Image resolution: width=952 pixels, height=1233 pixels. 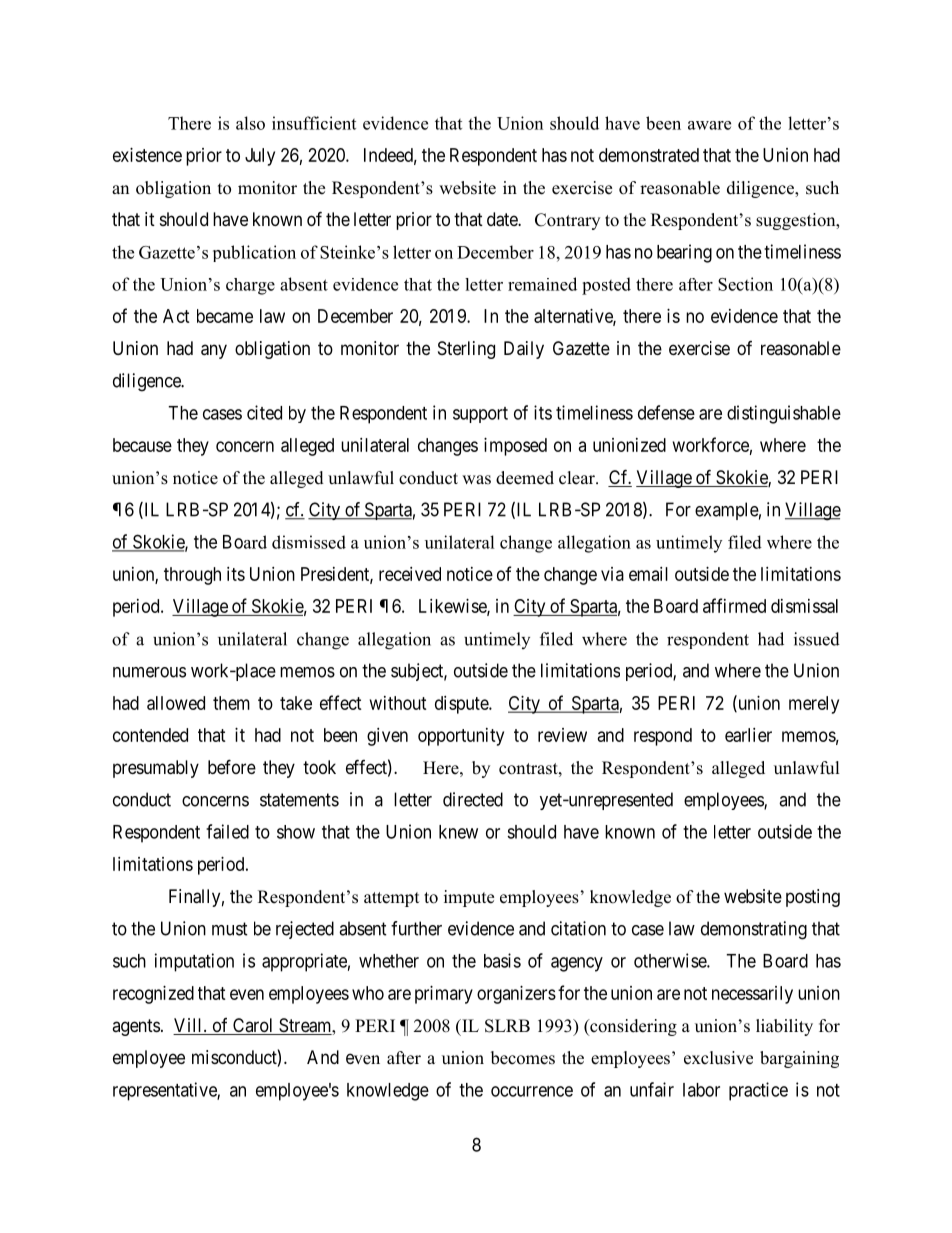 What do you see at coordinates (734, 605) in the screenshot?
I see `affirmed` at bounding box center [734, 605].
